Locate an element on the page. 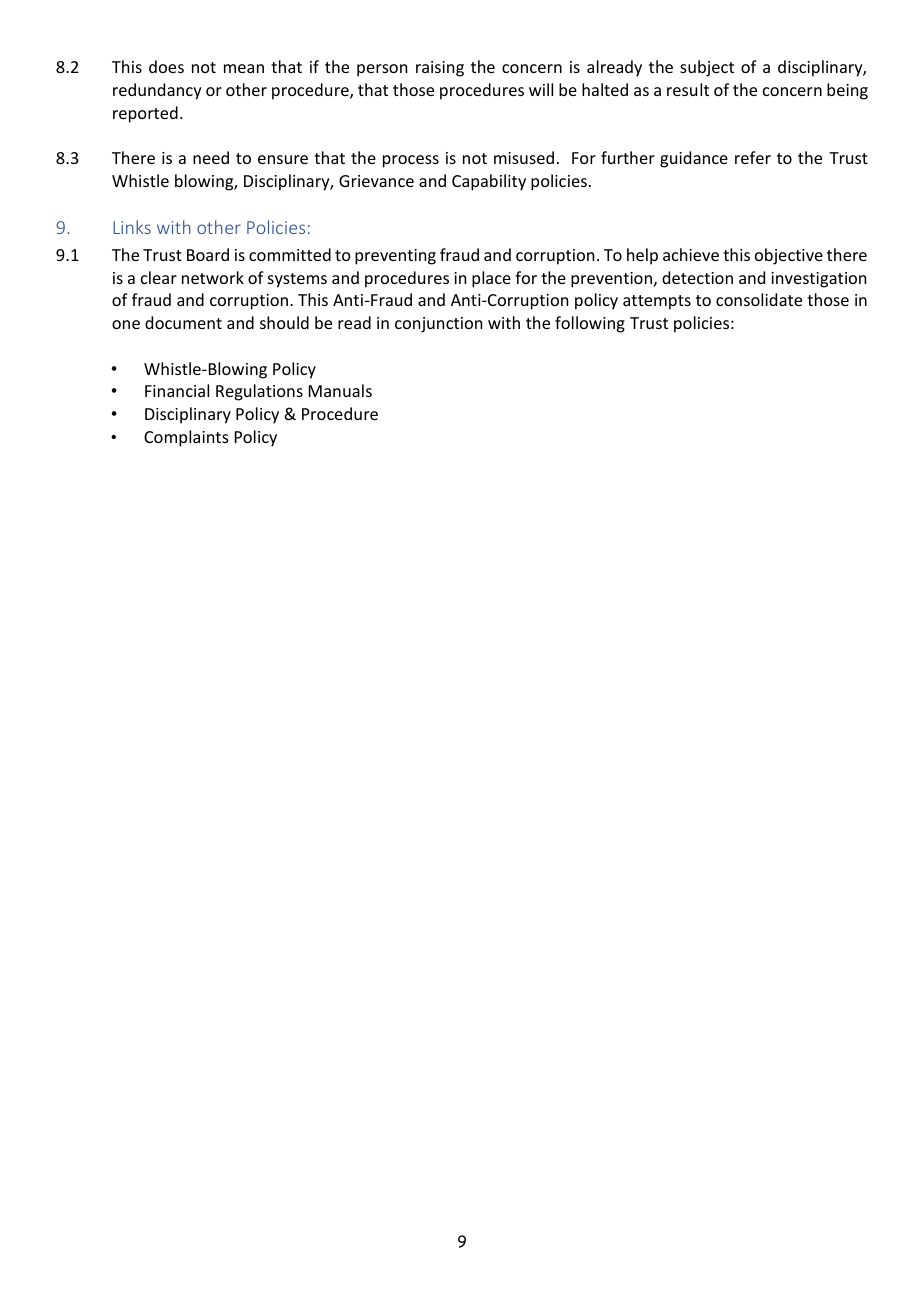 The width and height of the page is (924, 1308). mean is located at coordinates (244, 68).
